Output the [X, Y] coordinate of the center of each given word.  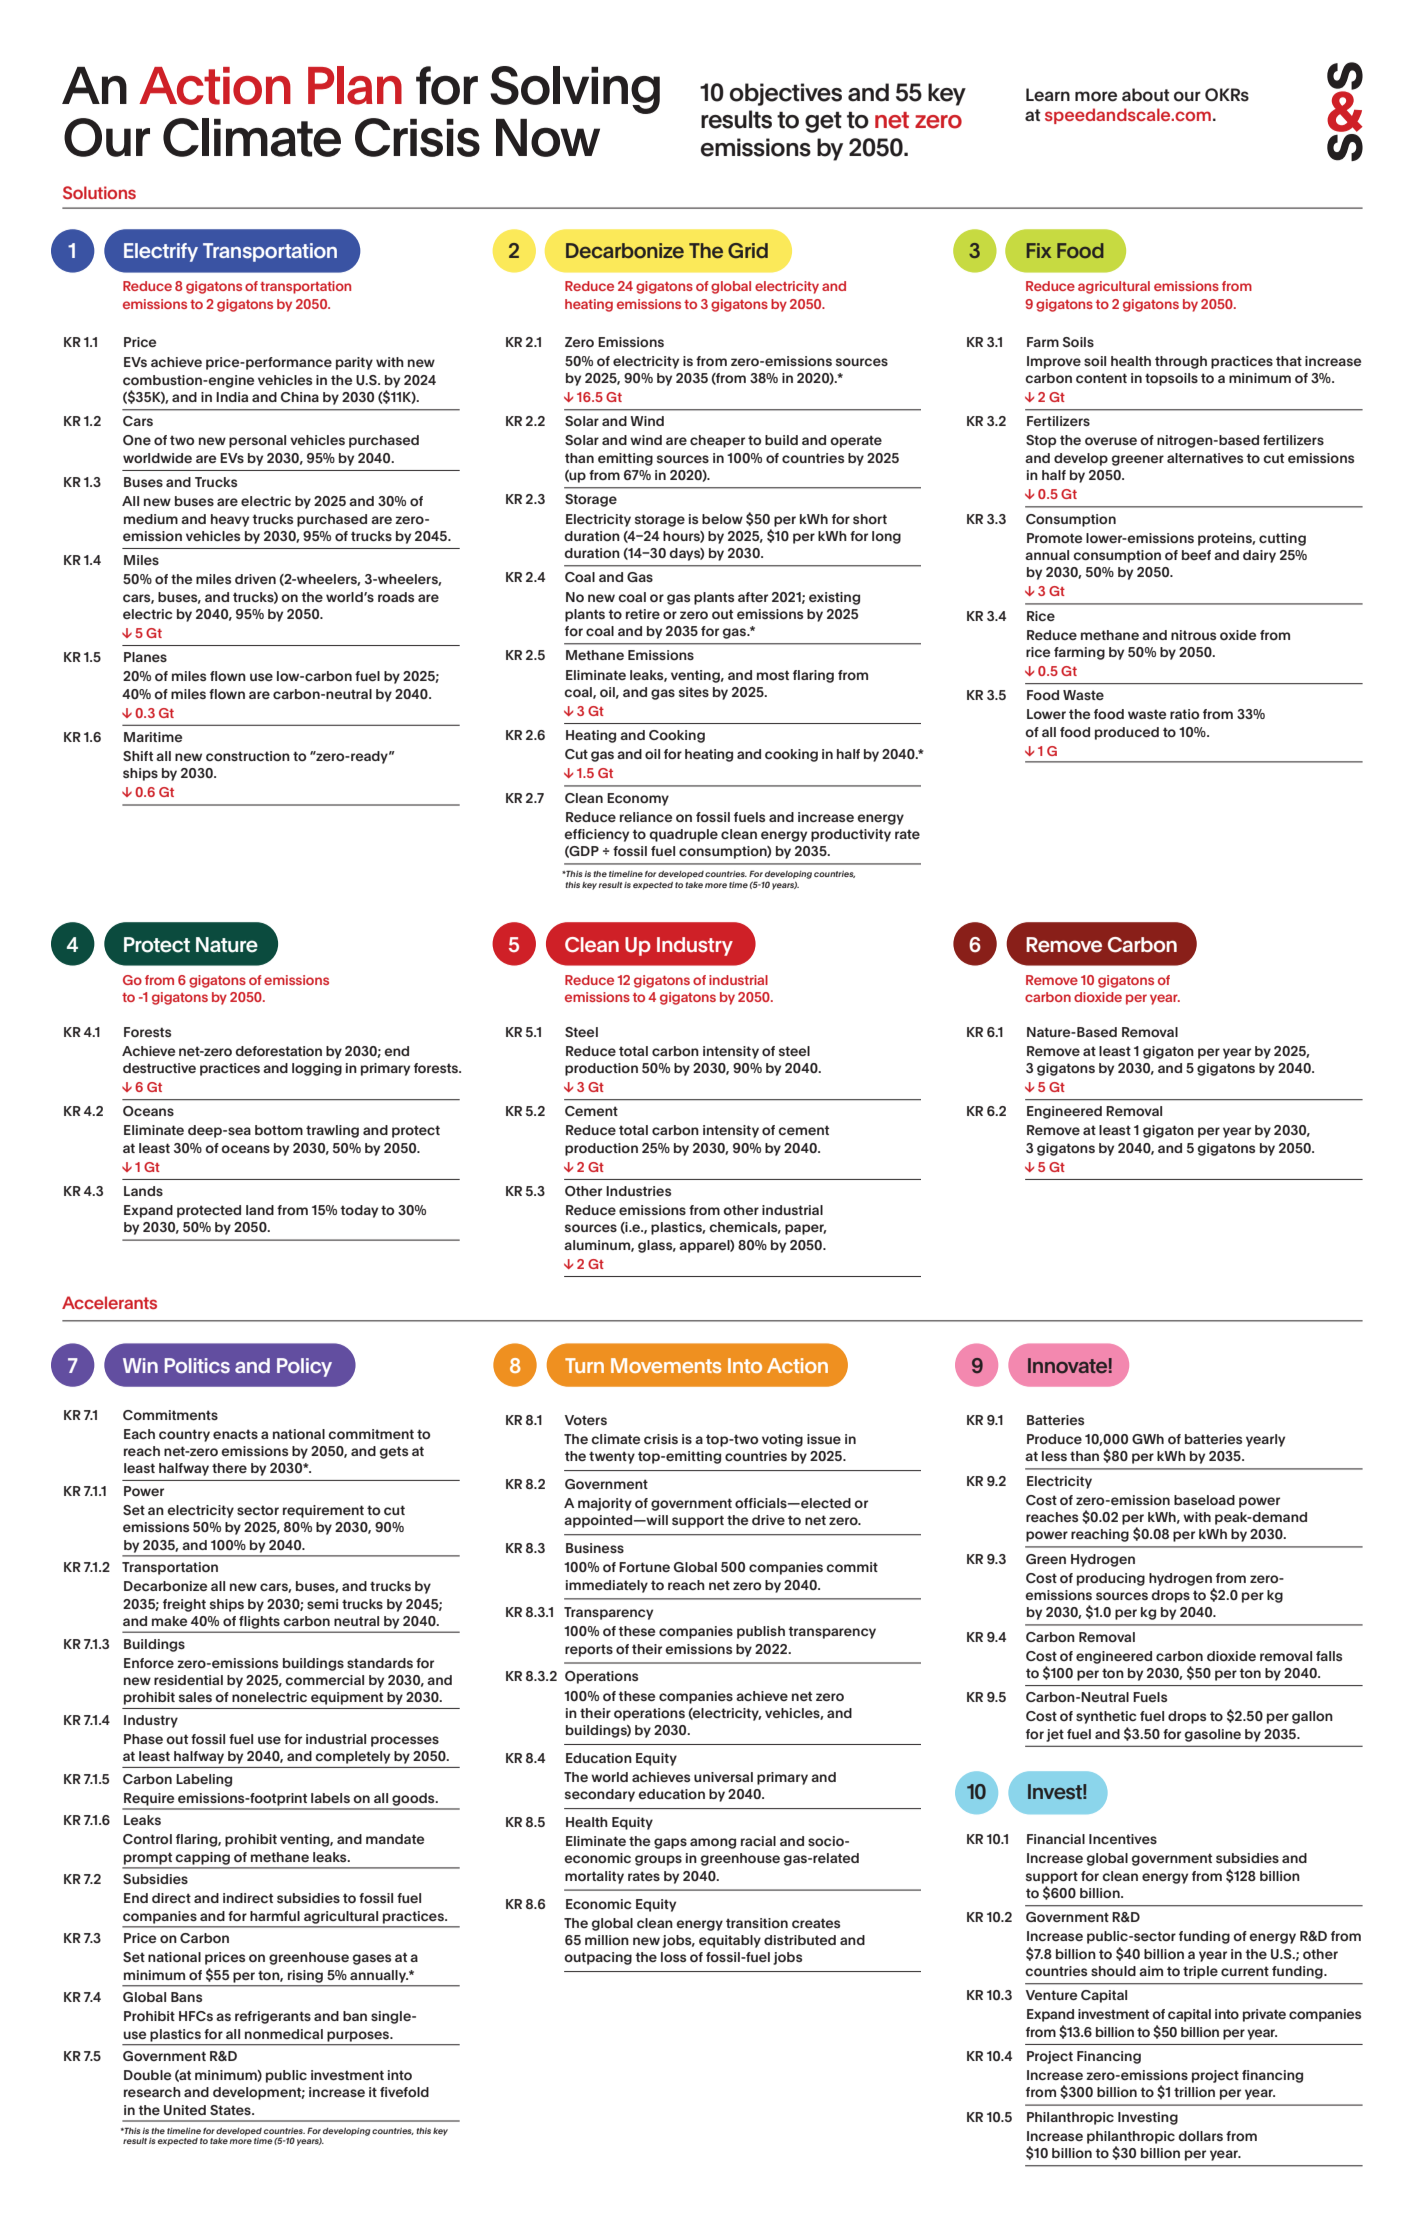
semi [322, 1604]
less [1054, 1456]
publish [761, 1632]
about [1146, 95]
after [753, 597]
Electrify [161, 252]
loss [673, 1957]
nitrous [1193, 635]
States [231, 2110]
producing [1111, 1579]
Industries [638, 1191]
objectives [786, 94]
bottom [279, 1130]
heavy [230, 520]
